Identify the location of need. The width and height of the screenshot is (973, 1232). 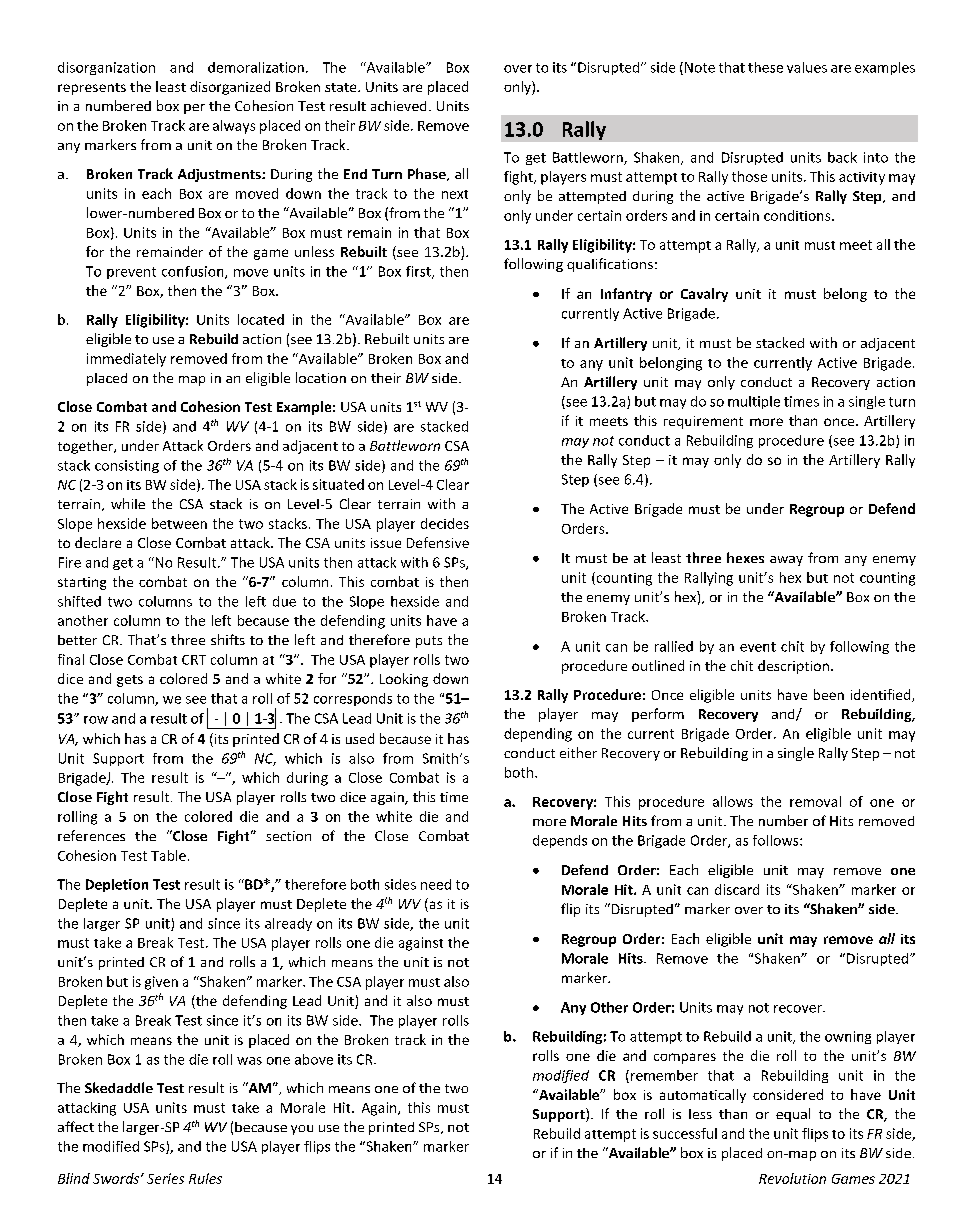
(436, 884).
